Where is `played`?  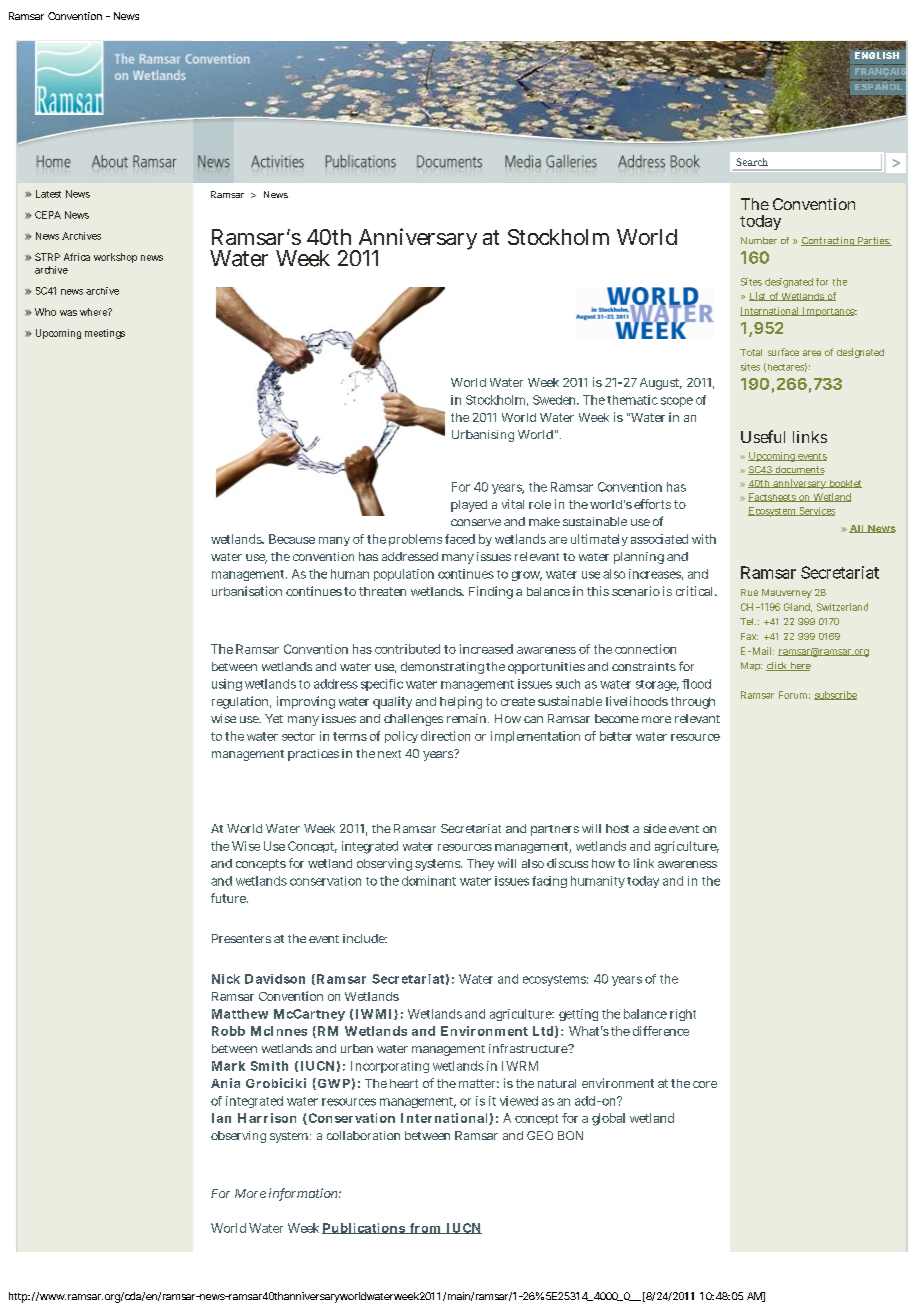 played is located at coordinates (469, 506).
